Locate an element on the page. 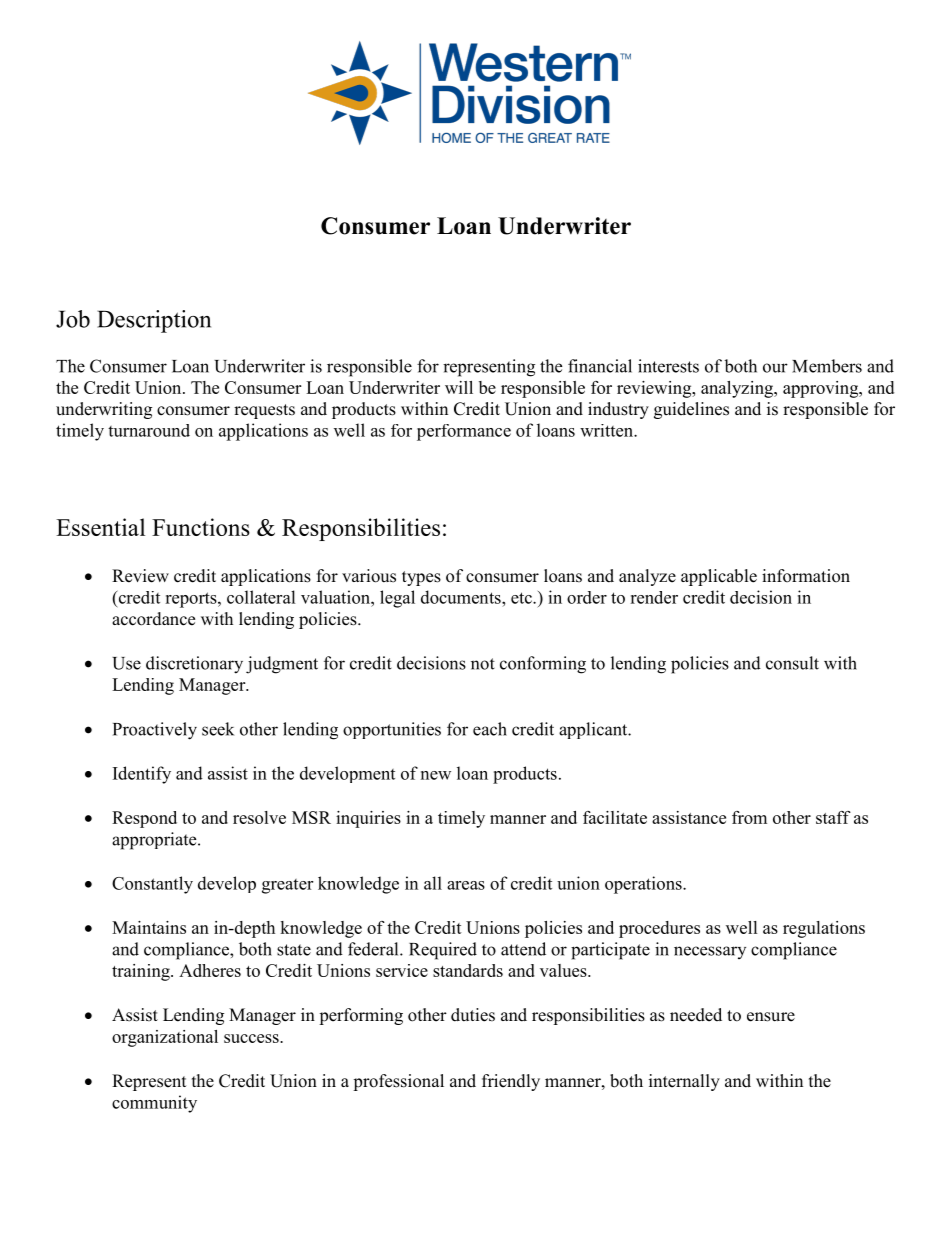 The width and height of the page is (952, 1233). professional is located at coordinates (398, 1082).
